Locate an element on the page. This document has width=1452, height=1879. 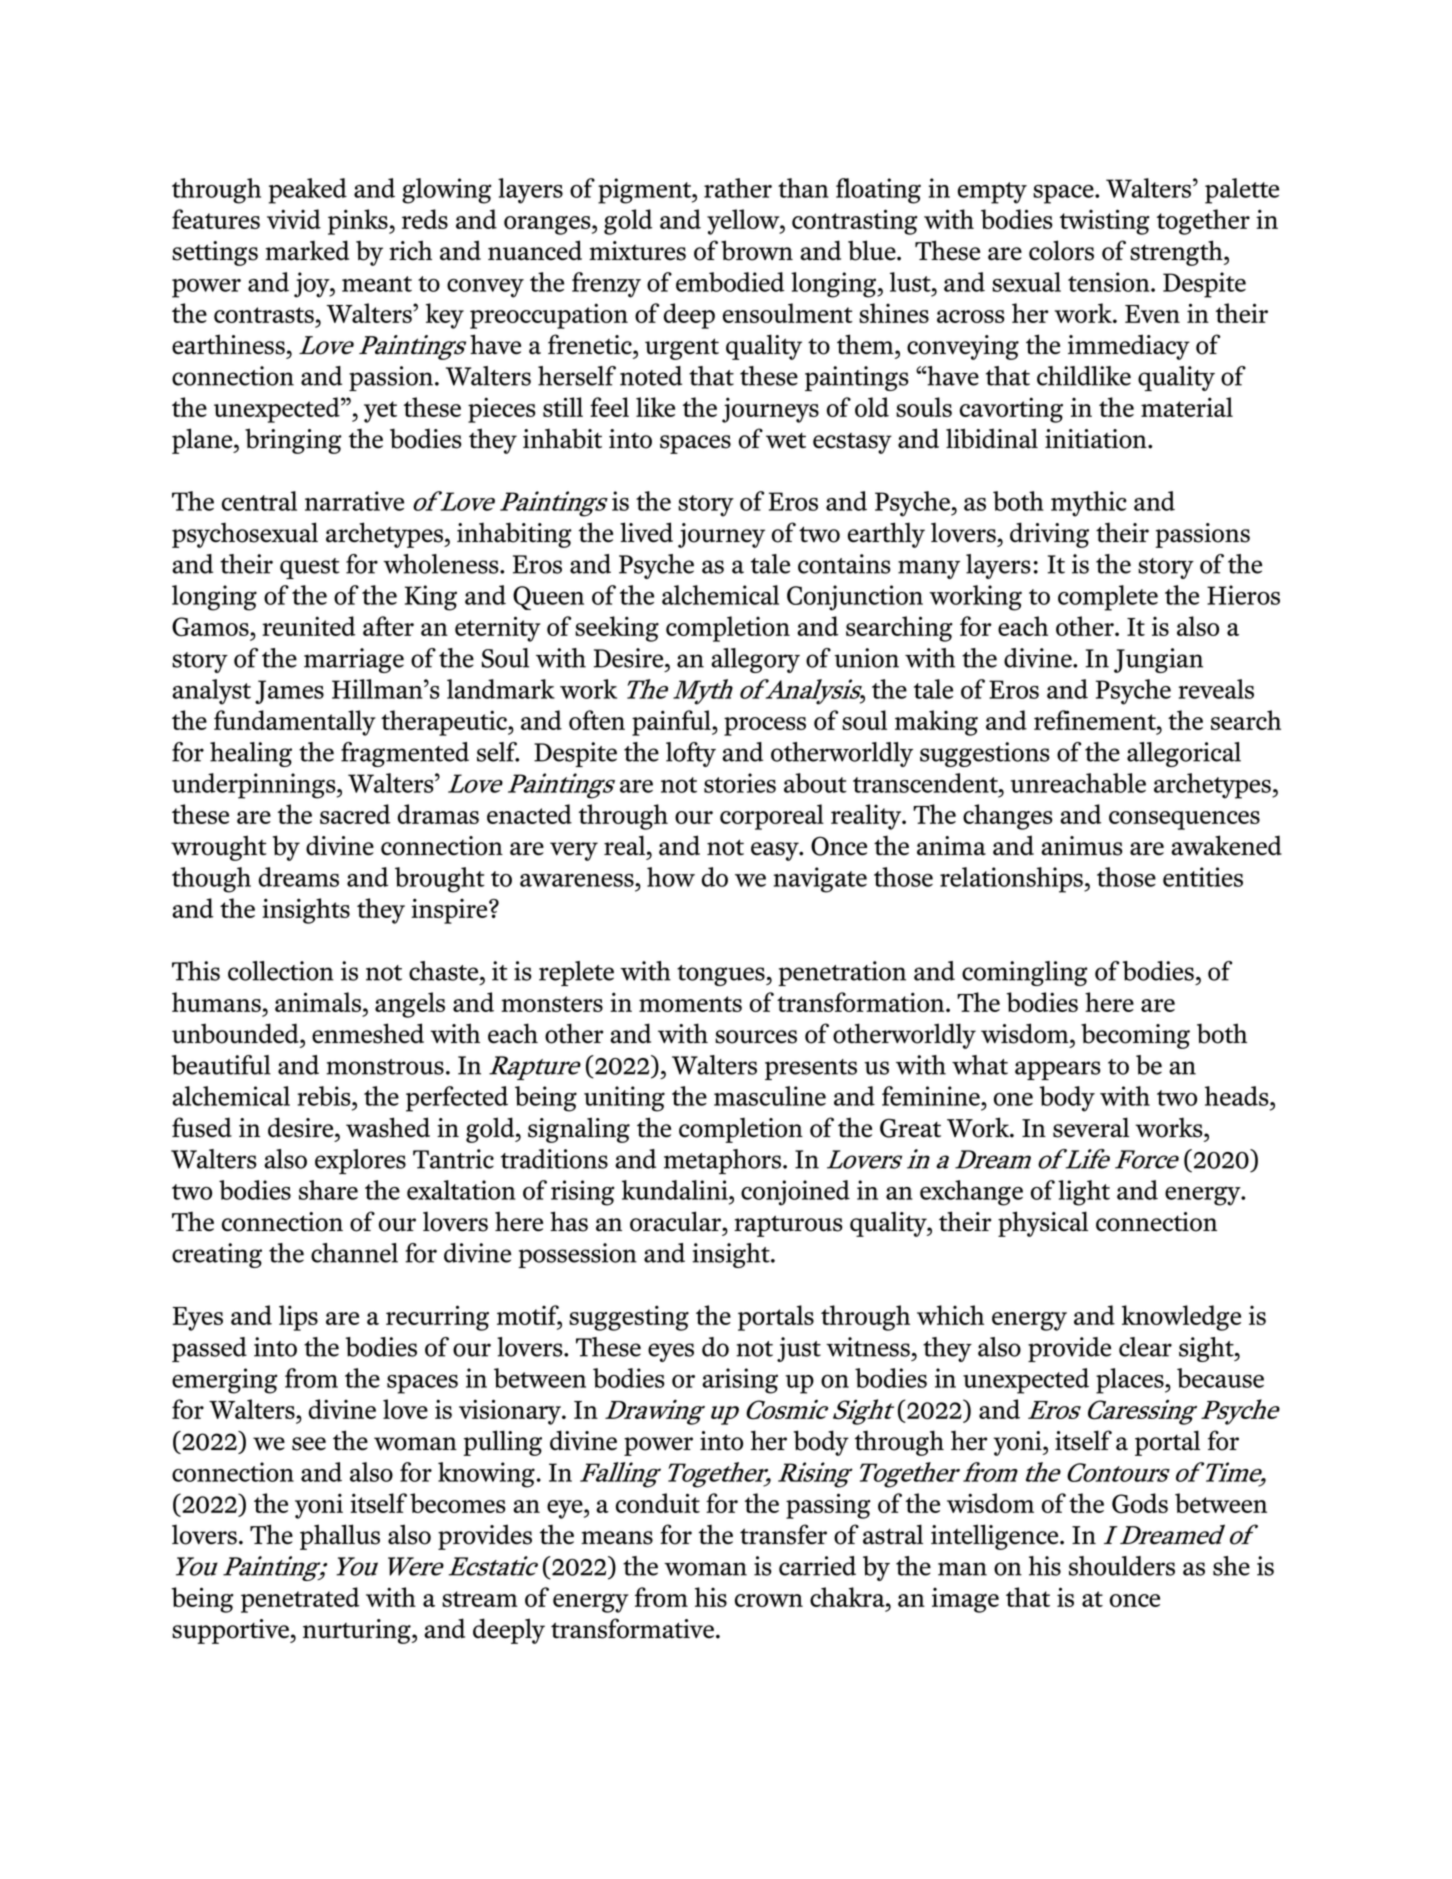
animus is located at coordinates (1082, 846).
